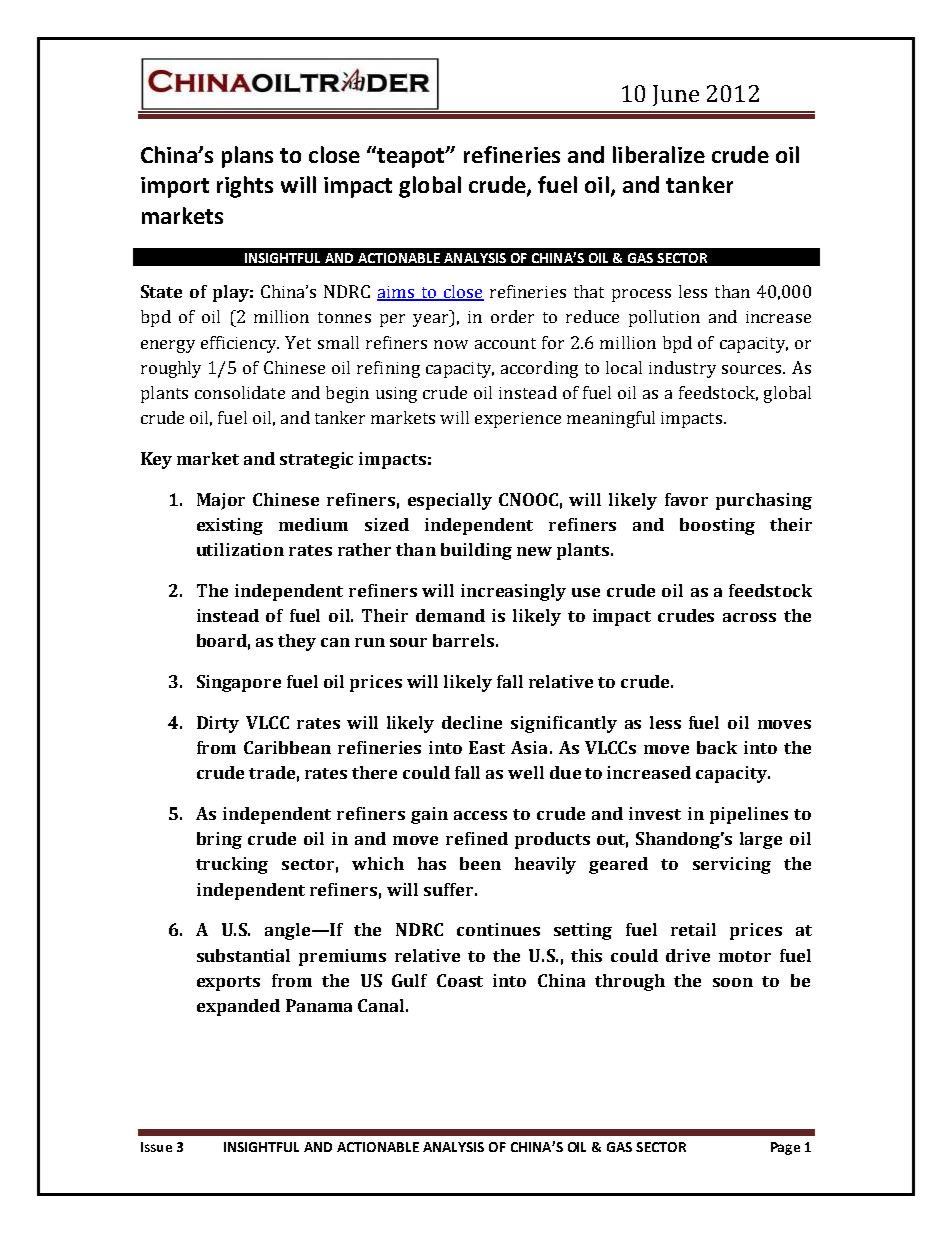 The width and height of the screenshot is (952, 1233). What do you see at coordinates (732, 865) in the screenshot?
I see `servicing` at bounding box center [732, 865].
